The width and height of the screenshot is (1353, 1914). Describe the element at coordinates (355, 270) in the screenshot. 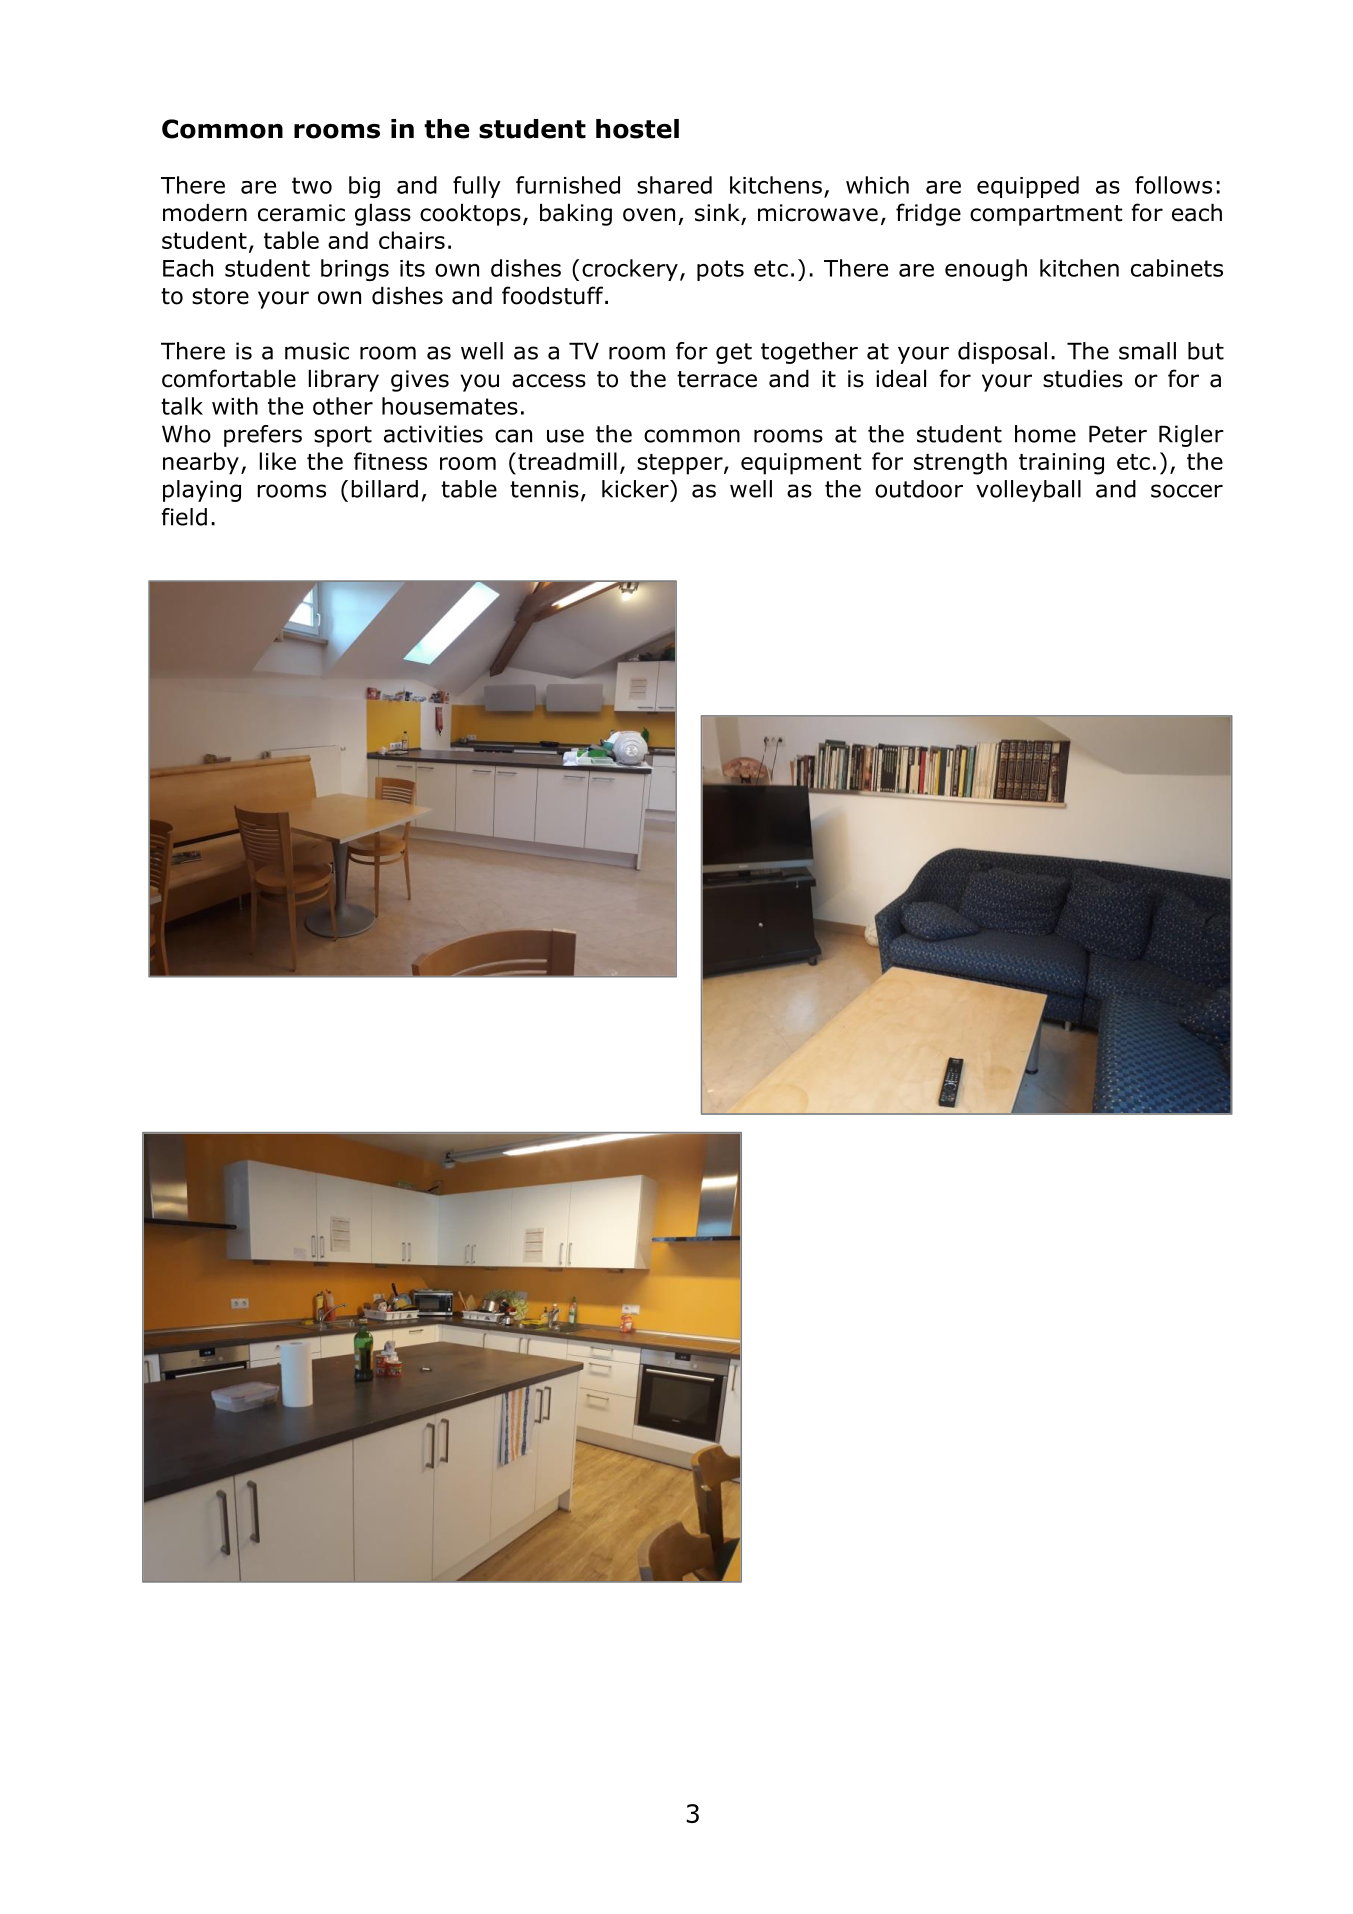

I see `brings` at that location.
